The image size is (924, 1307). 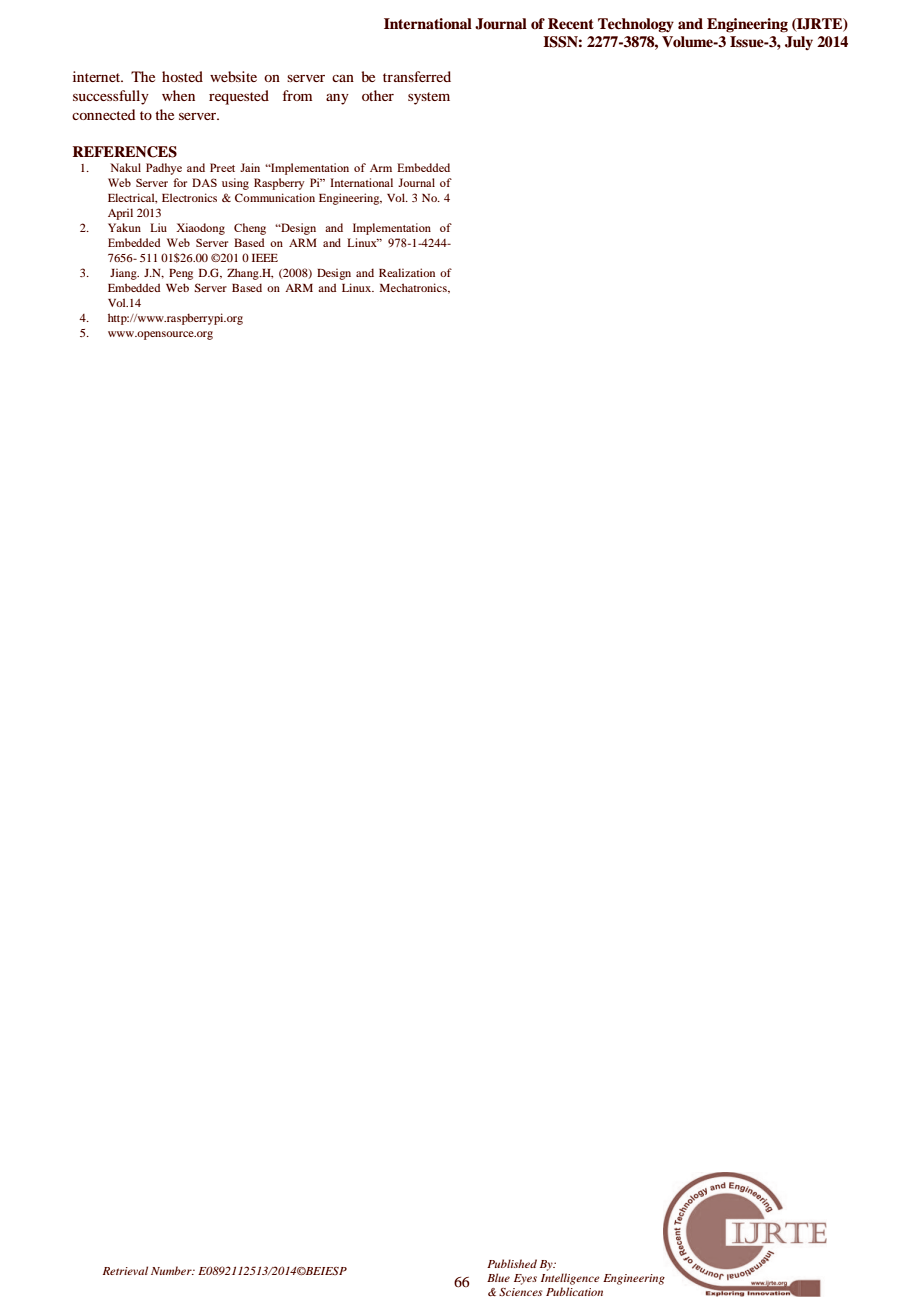 I want to click on Peng, so click(x=181, y=274).
